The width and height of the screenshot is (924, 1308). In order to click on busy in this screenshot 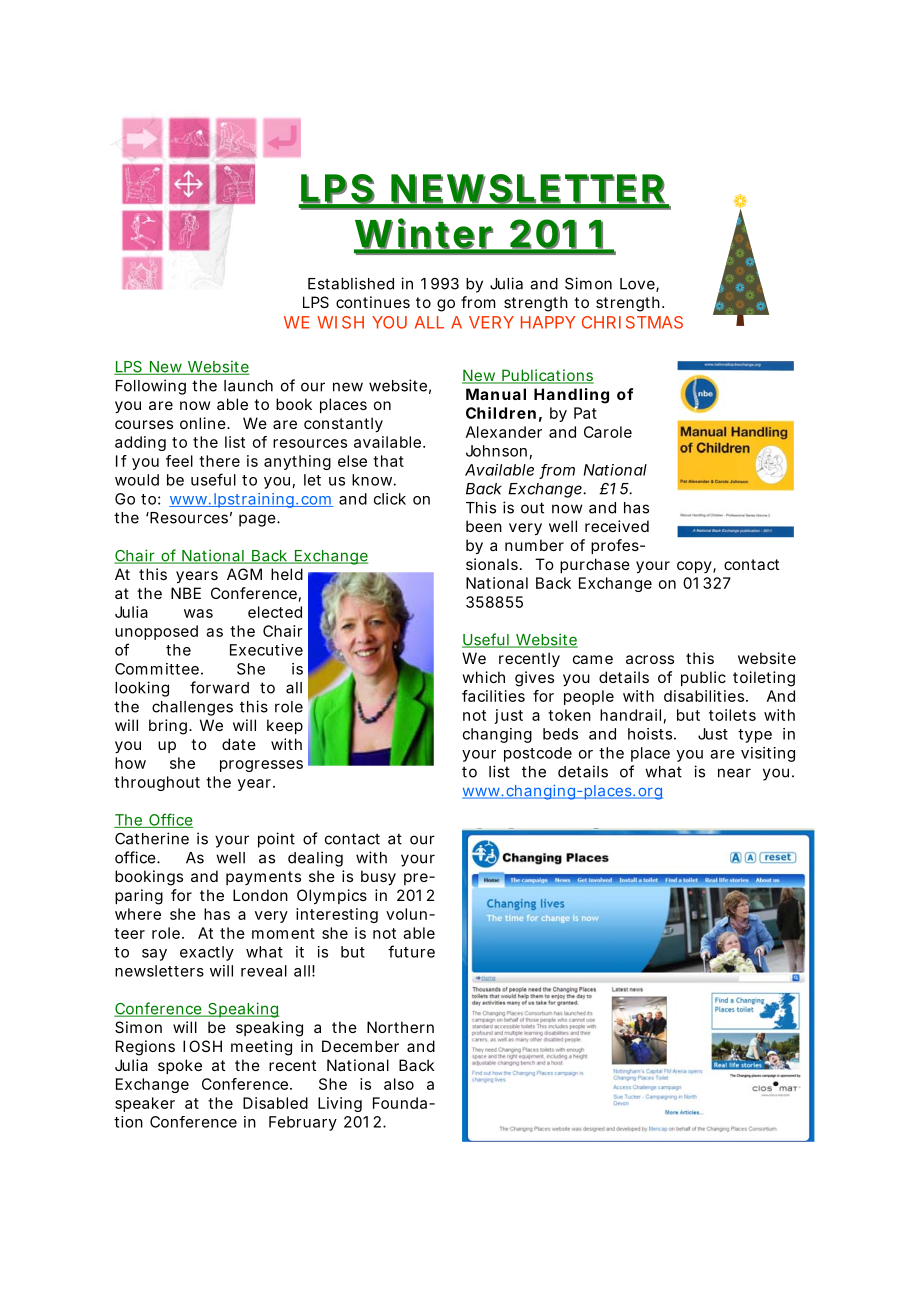, I will do `click(378, 878)`.
